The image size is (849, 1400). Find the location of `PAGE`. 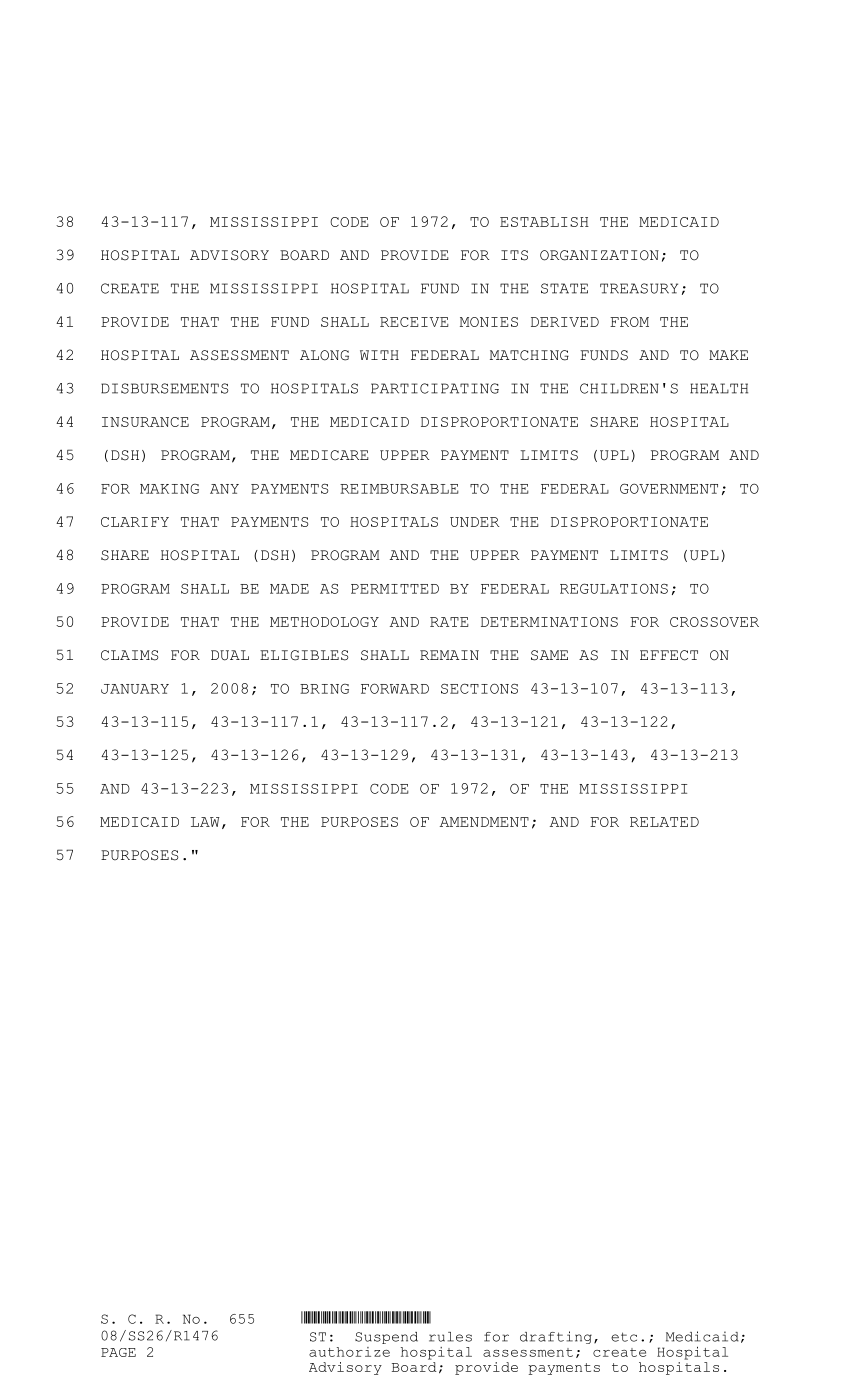

PAGE is located at coordinates (118, 1352).
